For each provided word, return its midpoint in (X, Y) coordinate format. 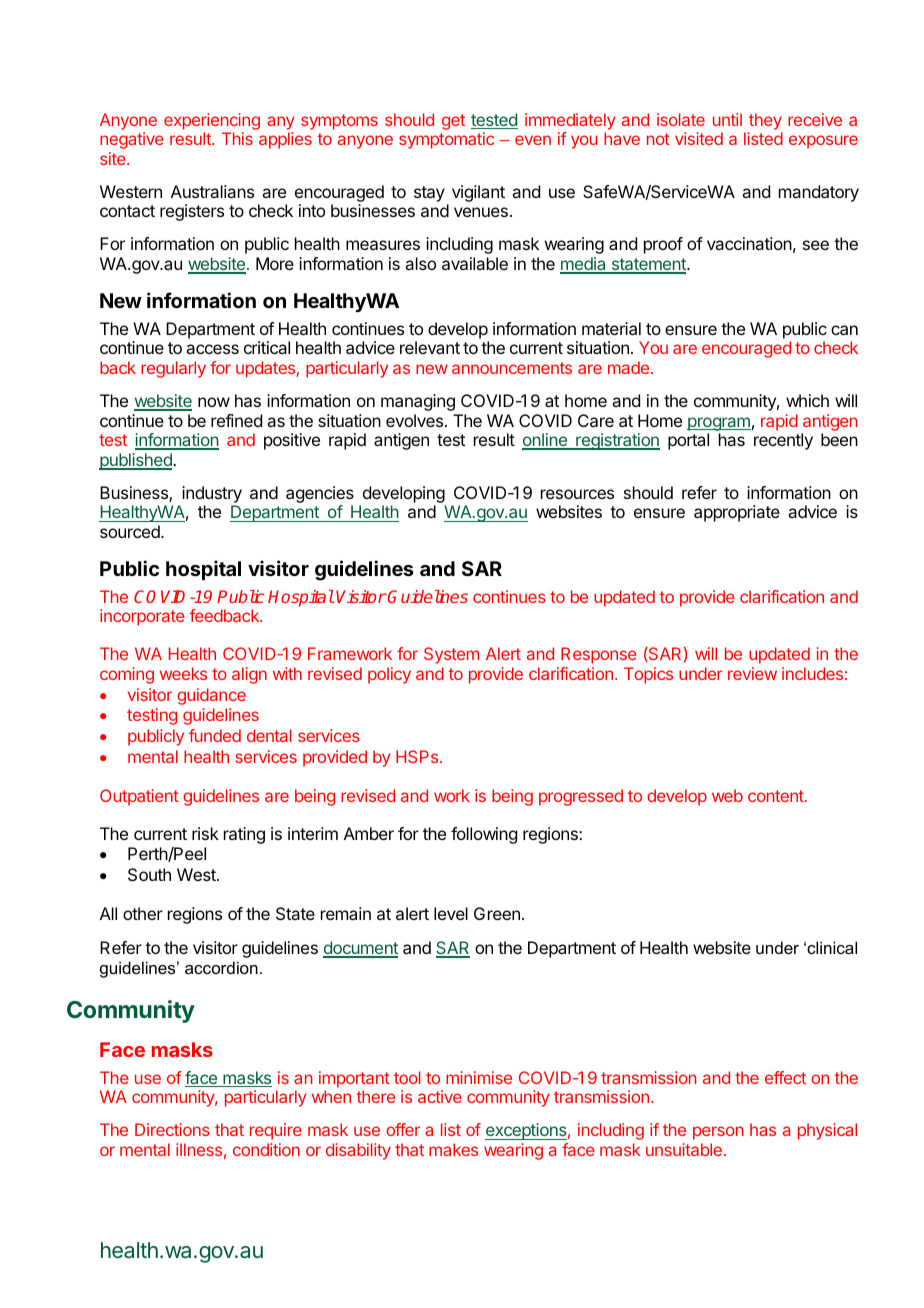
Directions (172, 1129)
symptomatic (446, 140)
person (718, 1133)
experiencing (212, 121)
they (765, 121)
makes (453, 1149)
